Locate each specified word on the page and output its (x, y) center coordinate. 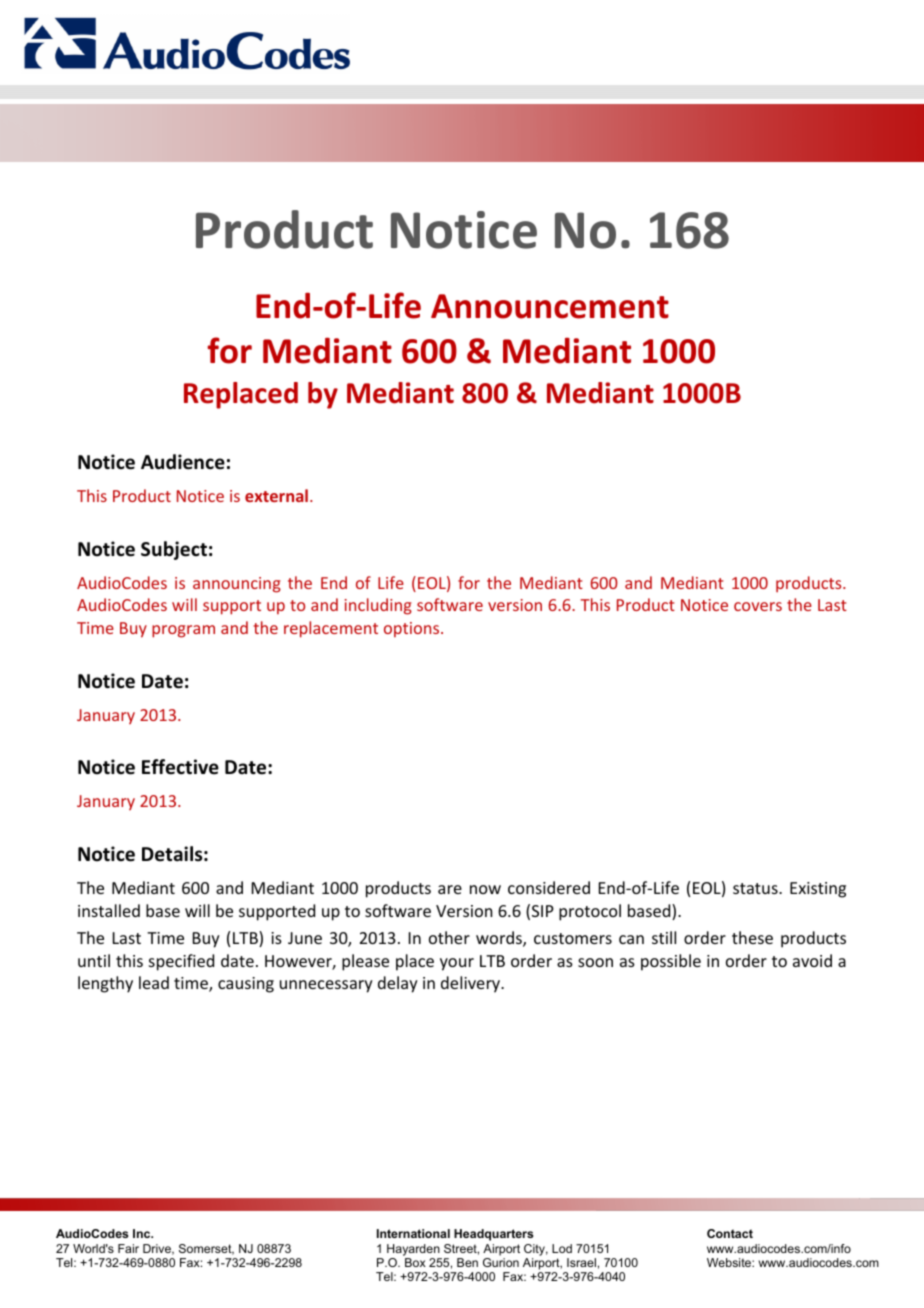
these (752, 937)
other (449, 937)
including (378, 606)
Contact (730, 1233)
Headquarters (493, 1235)
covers (758, 606)
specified (181, 962)
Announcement (550, 306)
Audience (183, 462)
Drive (158, 1249)
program (183, 631)
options (413, 629)
